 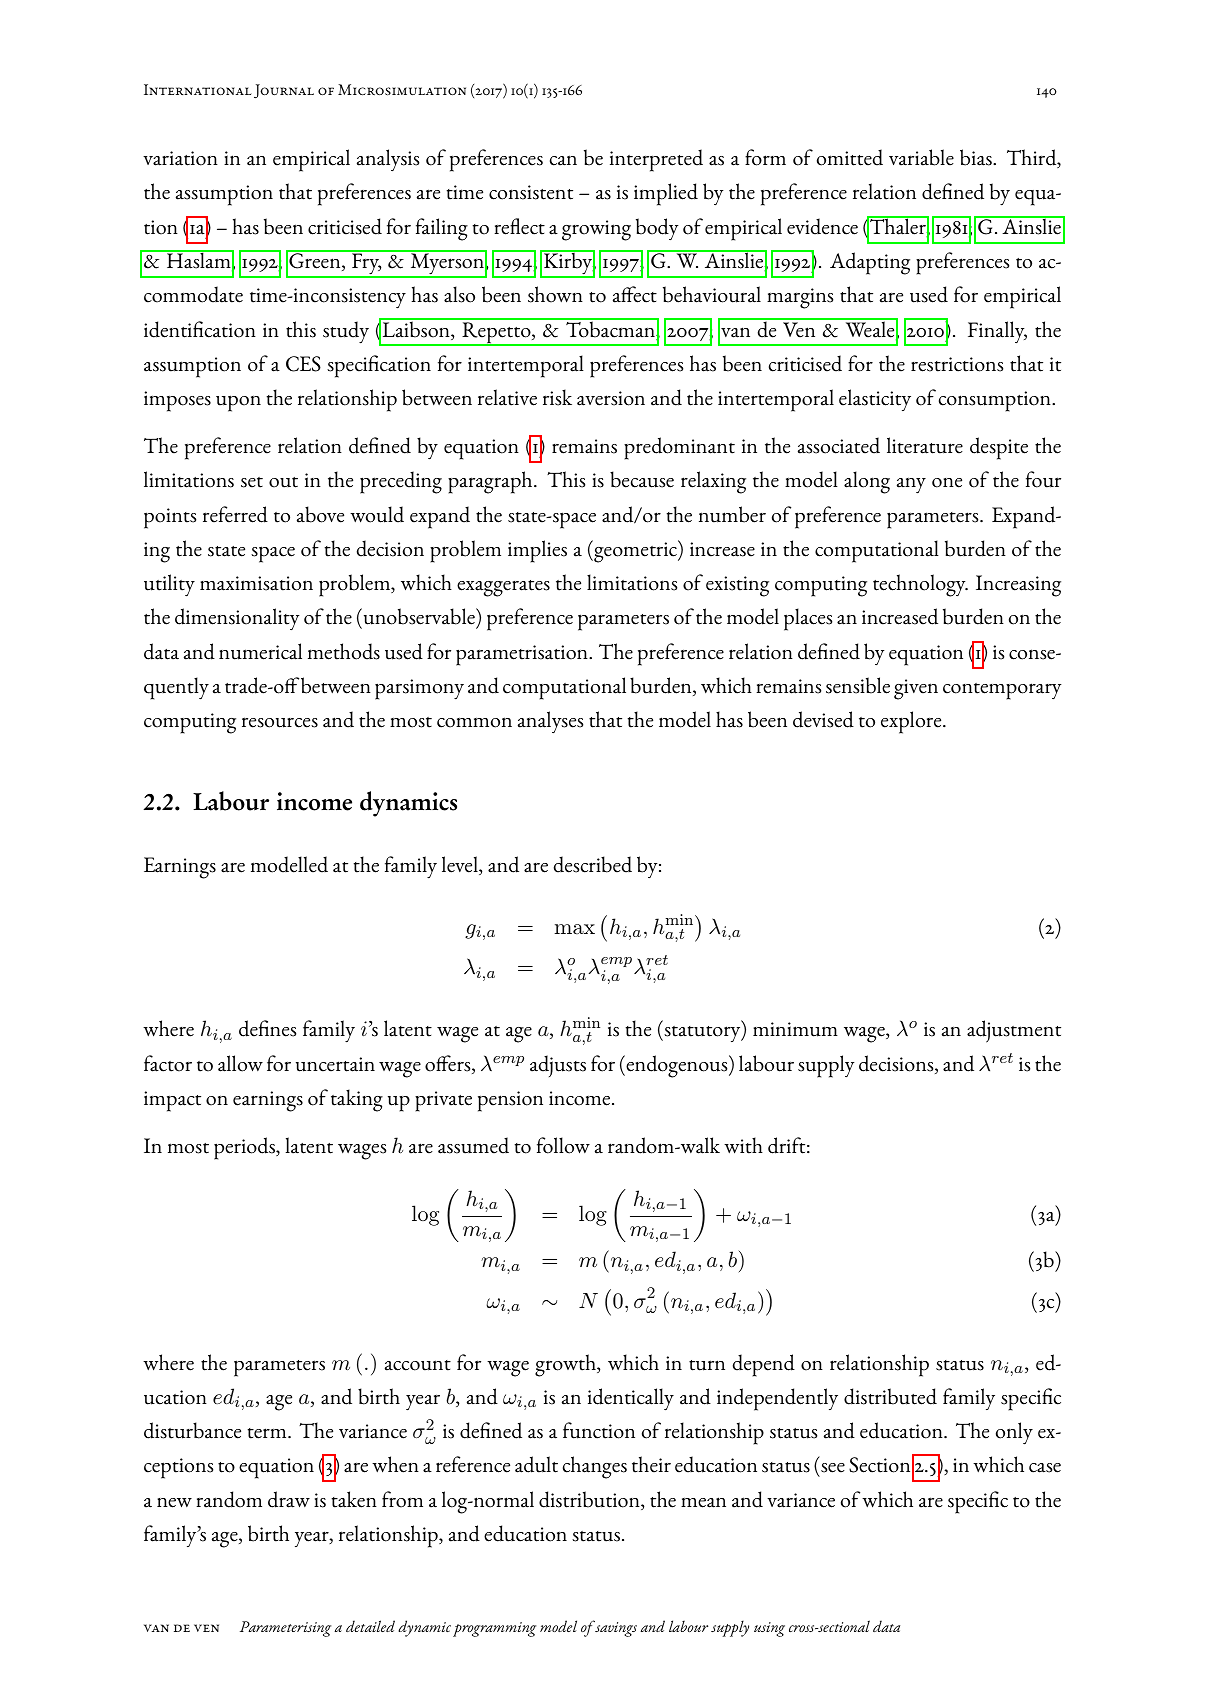 I want to click on can, so click(x=563, y=160).
